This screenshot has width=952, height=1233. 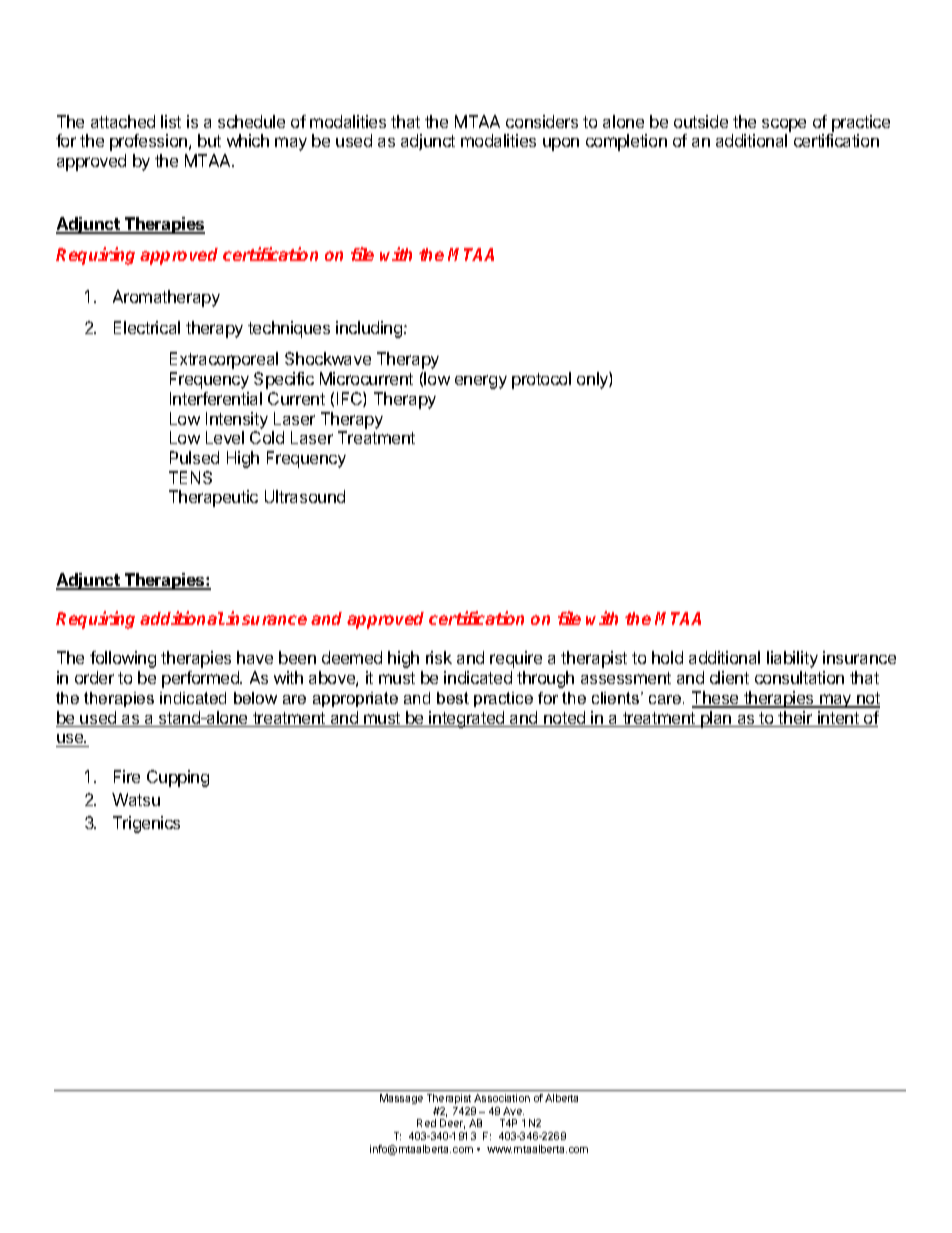 I want to click on scope, so click(x=784, y=125).
